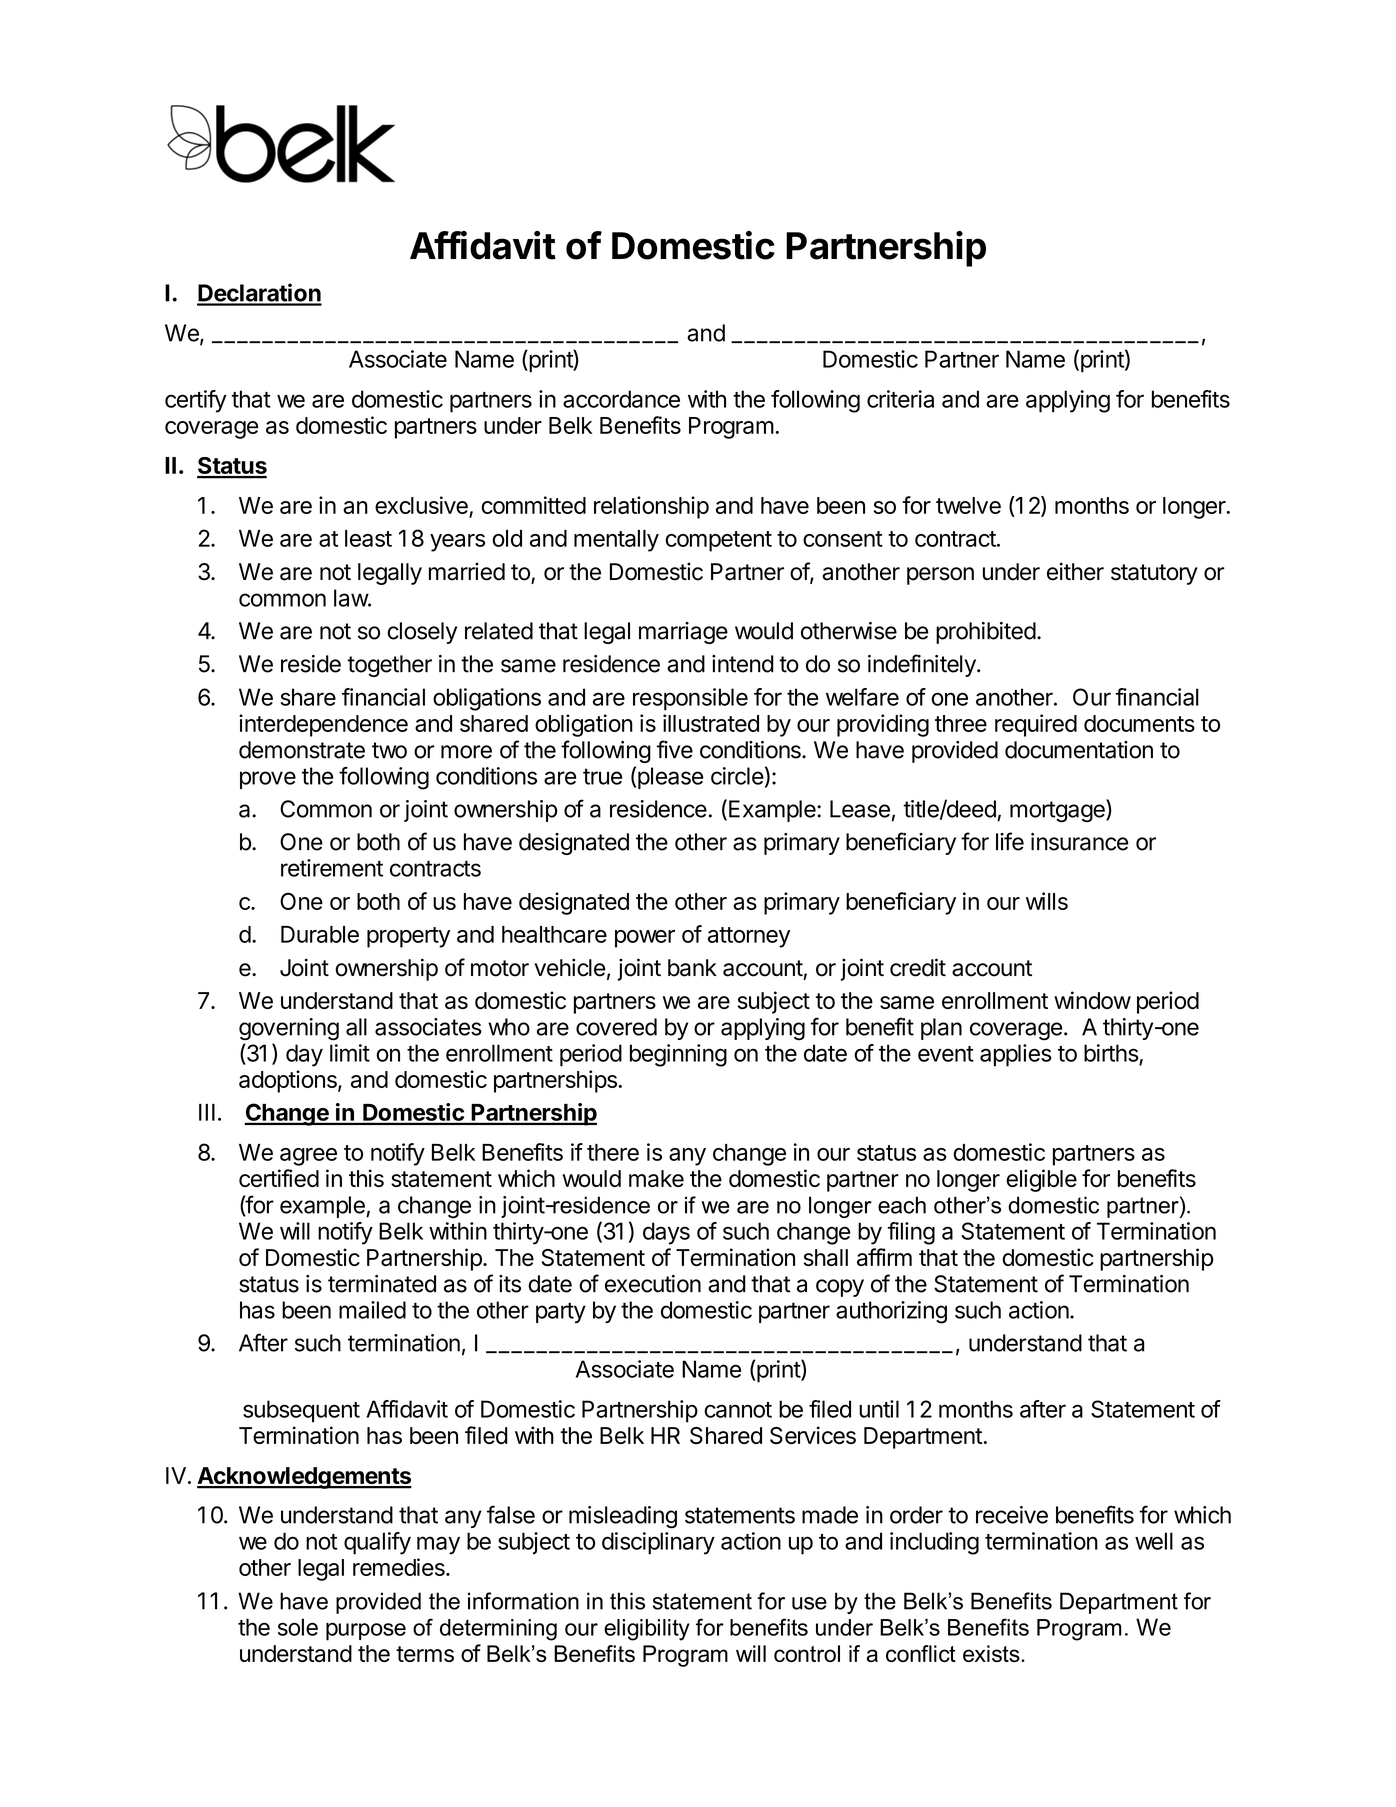 Image resolution: width=1396 pixels, height=1807 pixels. What do you see at coordinates (1016, 1055) in the screenshot?
I see `applies` at bounding box center [1016, 1055].
